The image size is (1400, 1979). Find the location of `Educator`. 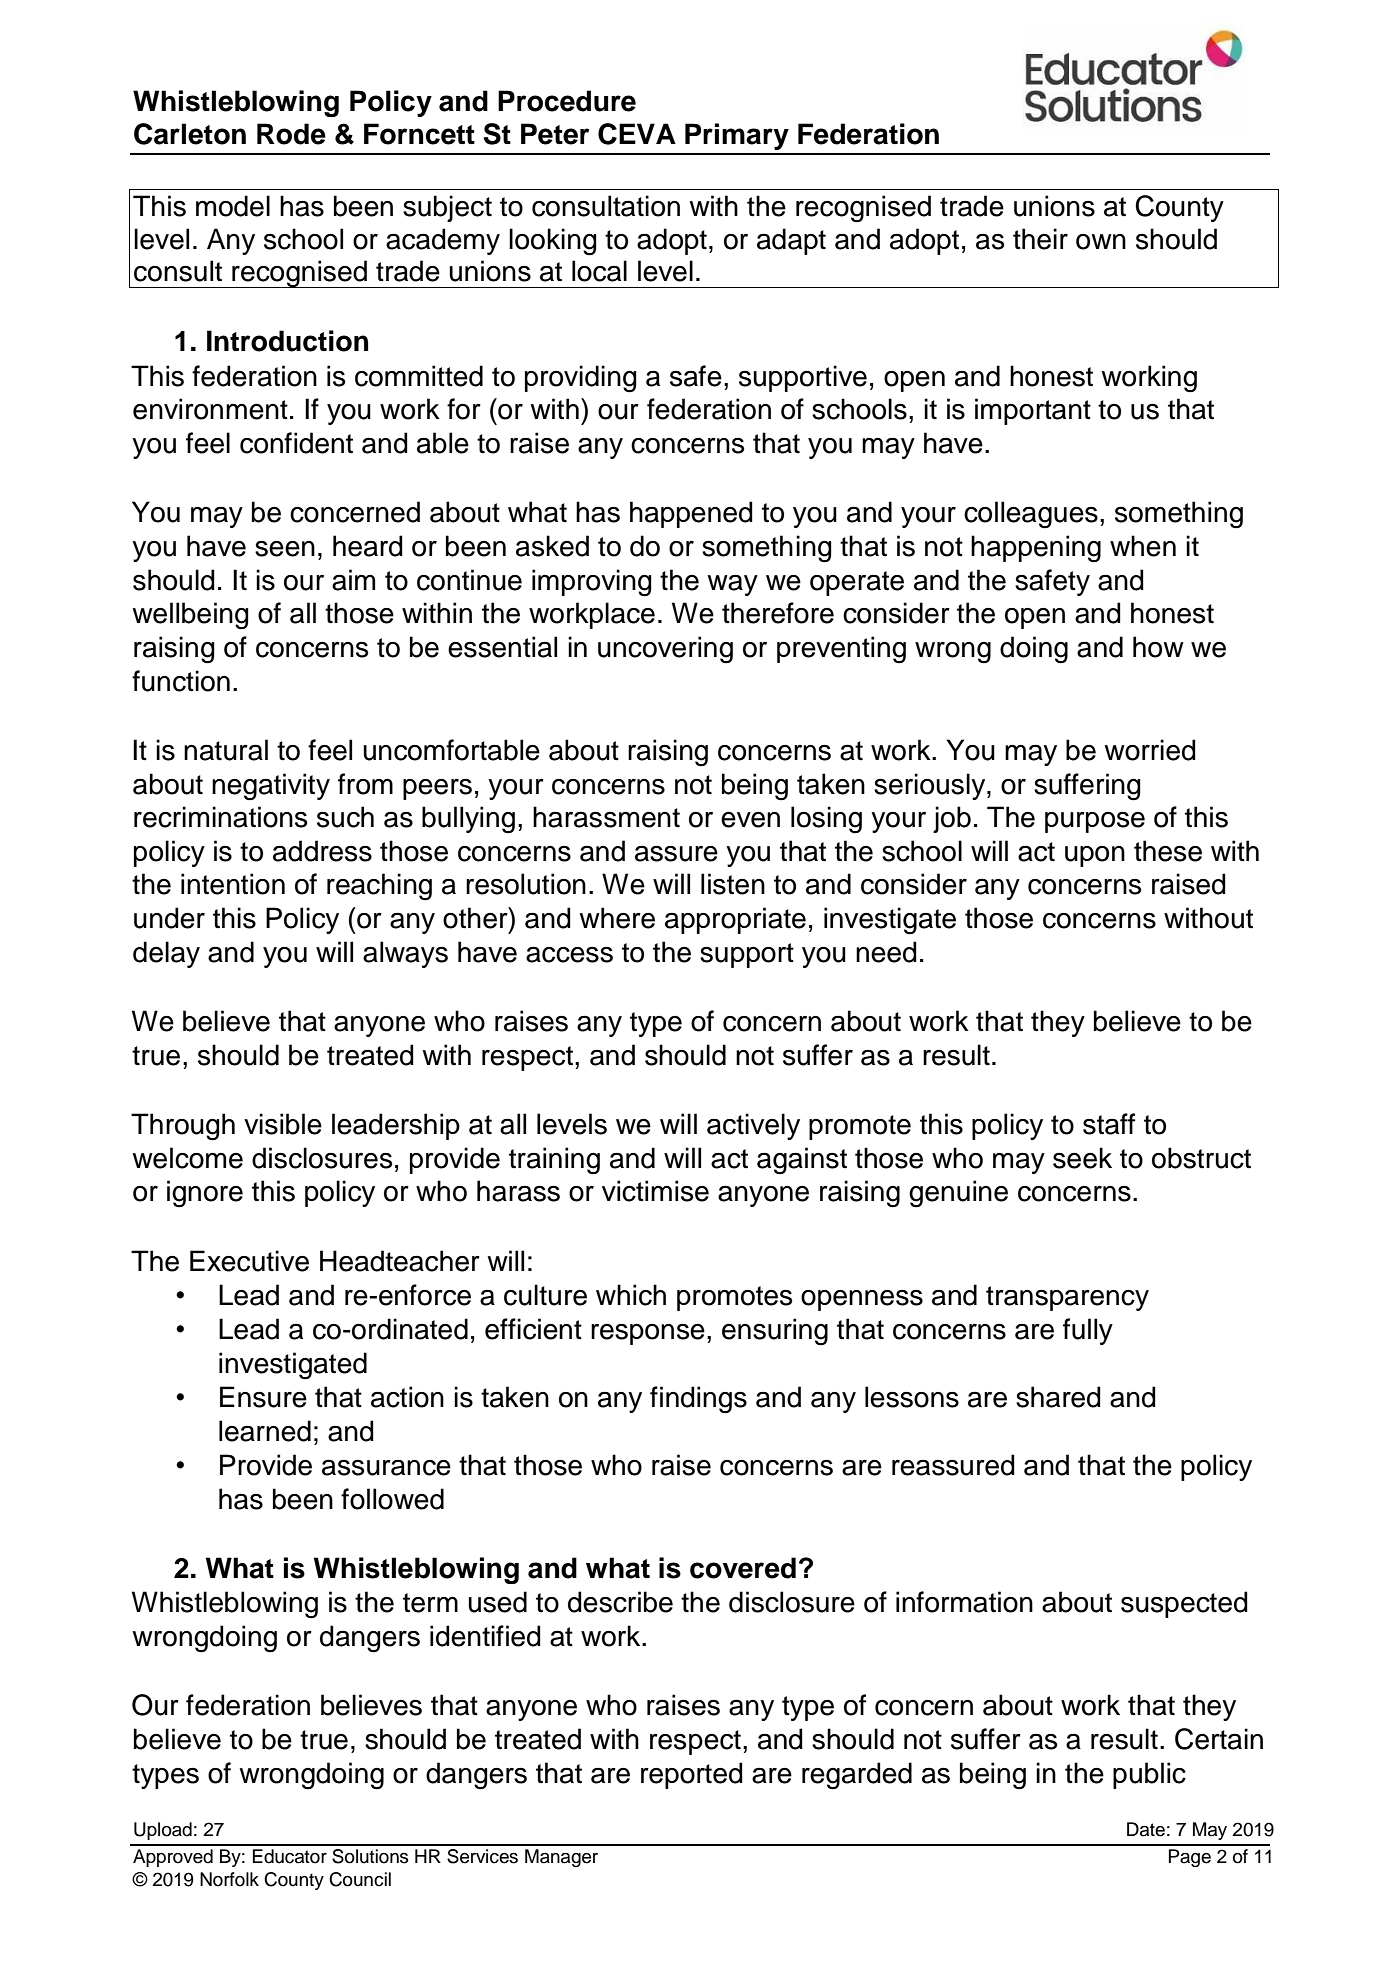

Educator is located at coordinates (290, 1856).
